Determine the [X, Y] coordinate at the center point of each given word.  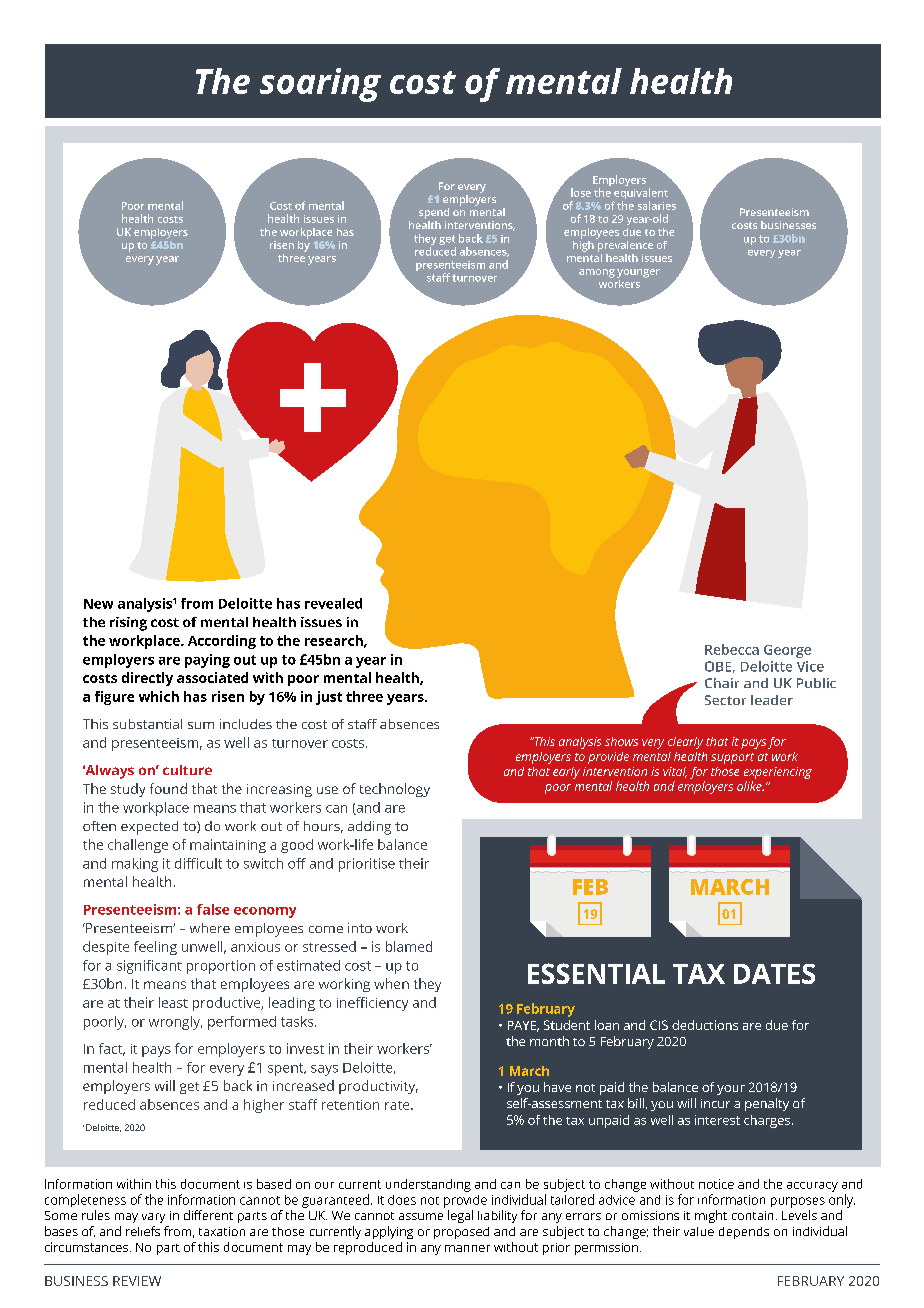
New [98, 604]
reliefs [143, 1231]
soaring [320, 85]
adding [369, 828]
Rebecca [732, 649]
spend [434, 213]
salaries [657, 205]
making [135, 865]
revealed [333, 603]
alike [750, 786]
